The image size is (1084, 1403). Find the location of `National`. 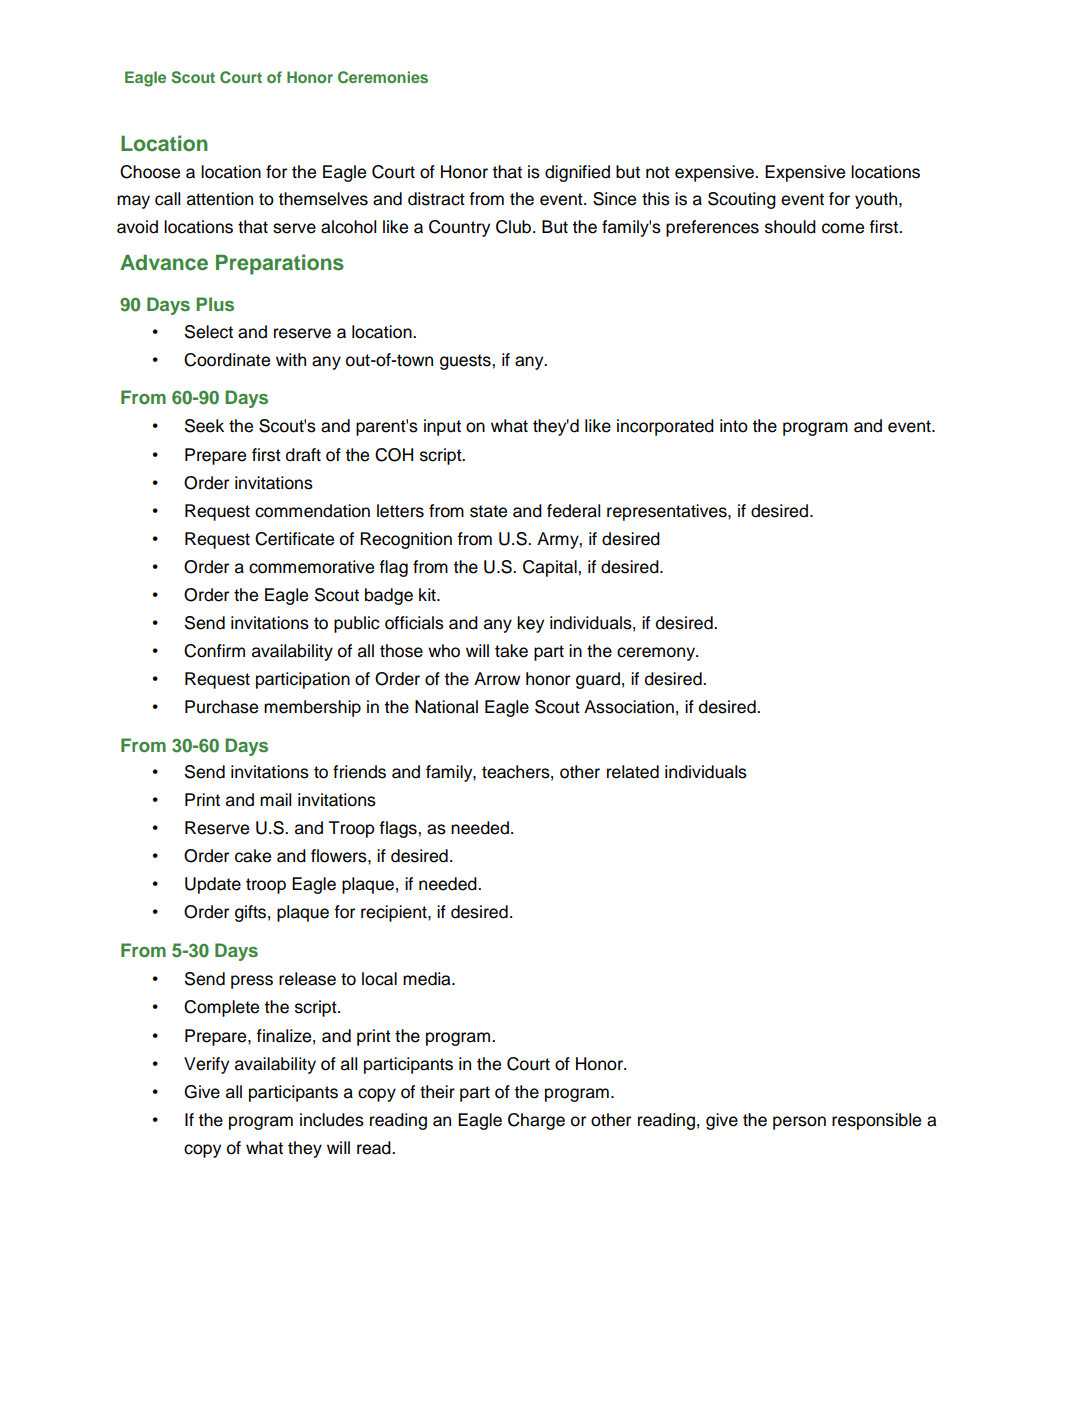

National is located at coordinates (446, 707).
